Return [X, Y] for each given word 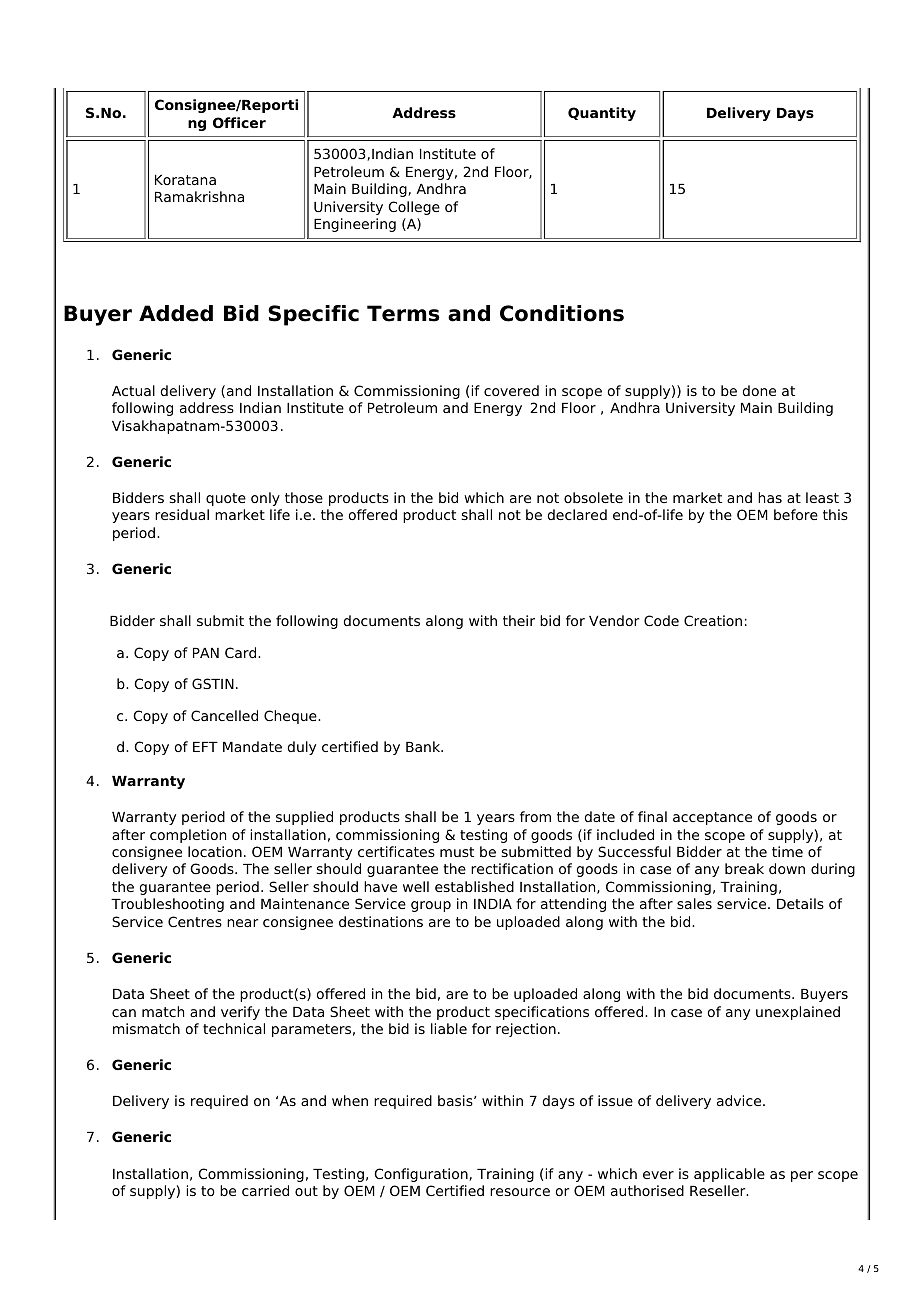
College [414, 208]
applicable [729, 1175]
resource [520, 1192]
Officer [239, 122]
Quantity [602, 114]
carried [265, 1190]
